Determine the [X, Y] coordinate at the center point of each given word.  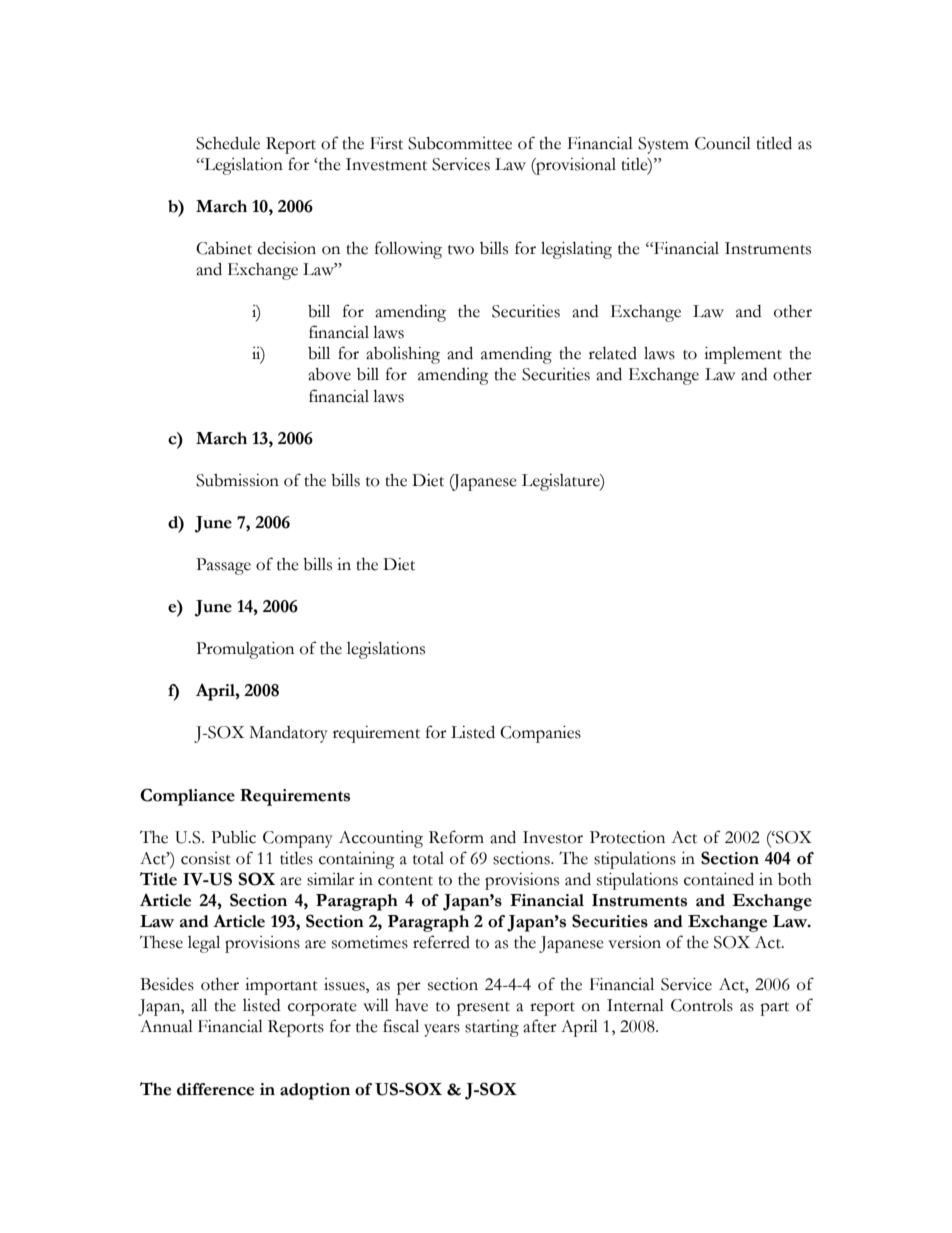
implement [743, 355]
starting [492, 1028]
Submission [237, 480]
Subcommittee [460, 143]
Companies [540, 734]
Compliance [187, 797]
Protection [627, 837]
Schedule [228, 143]
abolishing [403, 355]
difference [215, 1089]
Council [723, 143]
